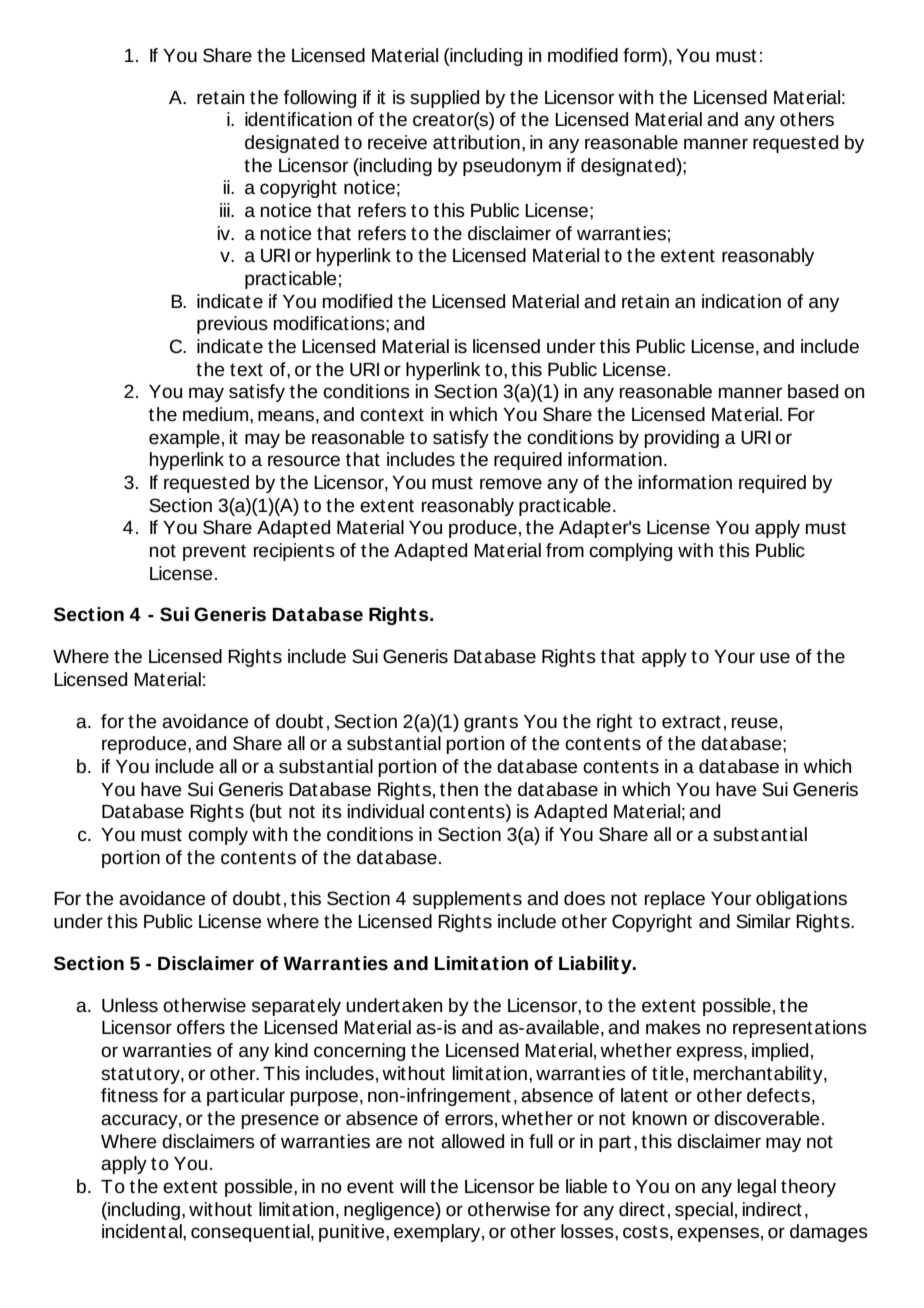 This screenshot has width=924, height=1308. I want to click on grants, so click(491, 723).
